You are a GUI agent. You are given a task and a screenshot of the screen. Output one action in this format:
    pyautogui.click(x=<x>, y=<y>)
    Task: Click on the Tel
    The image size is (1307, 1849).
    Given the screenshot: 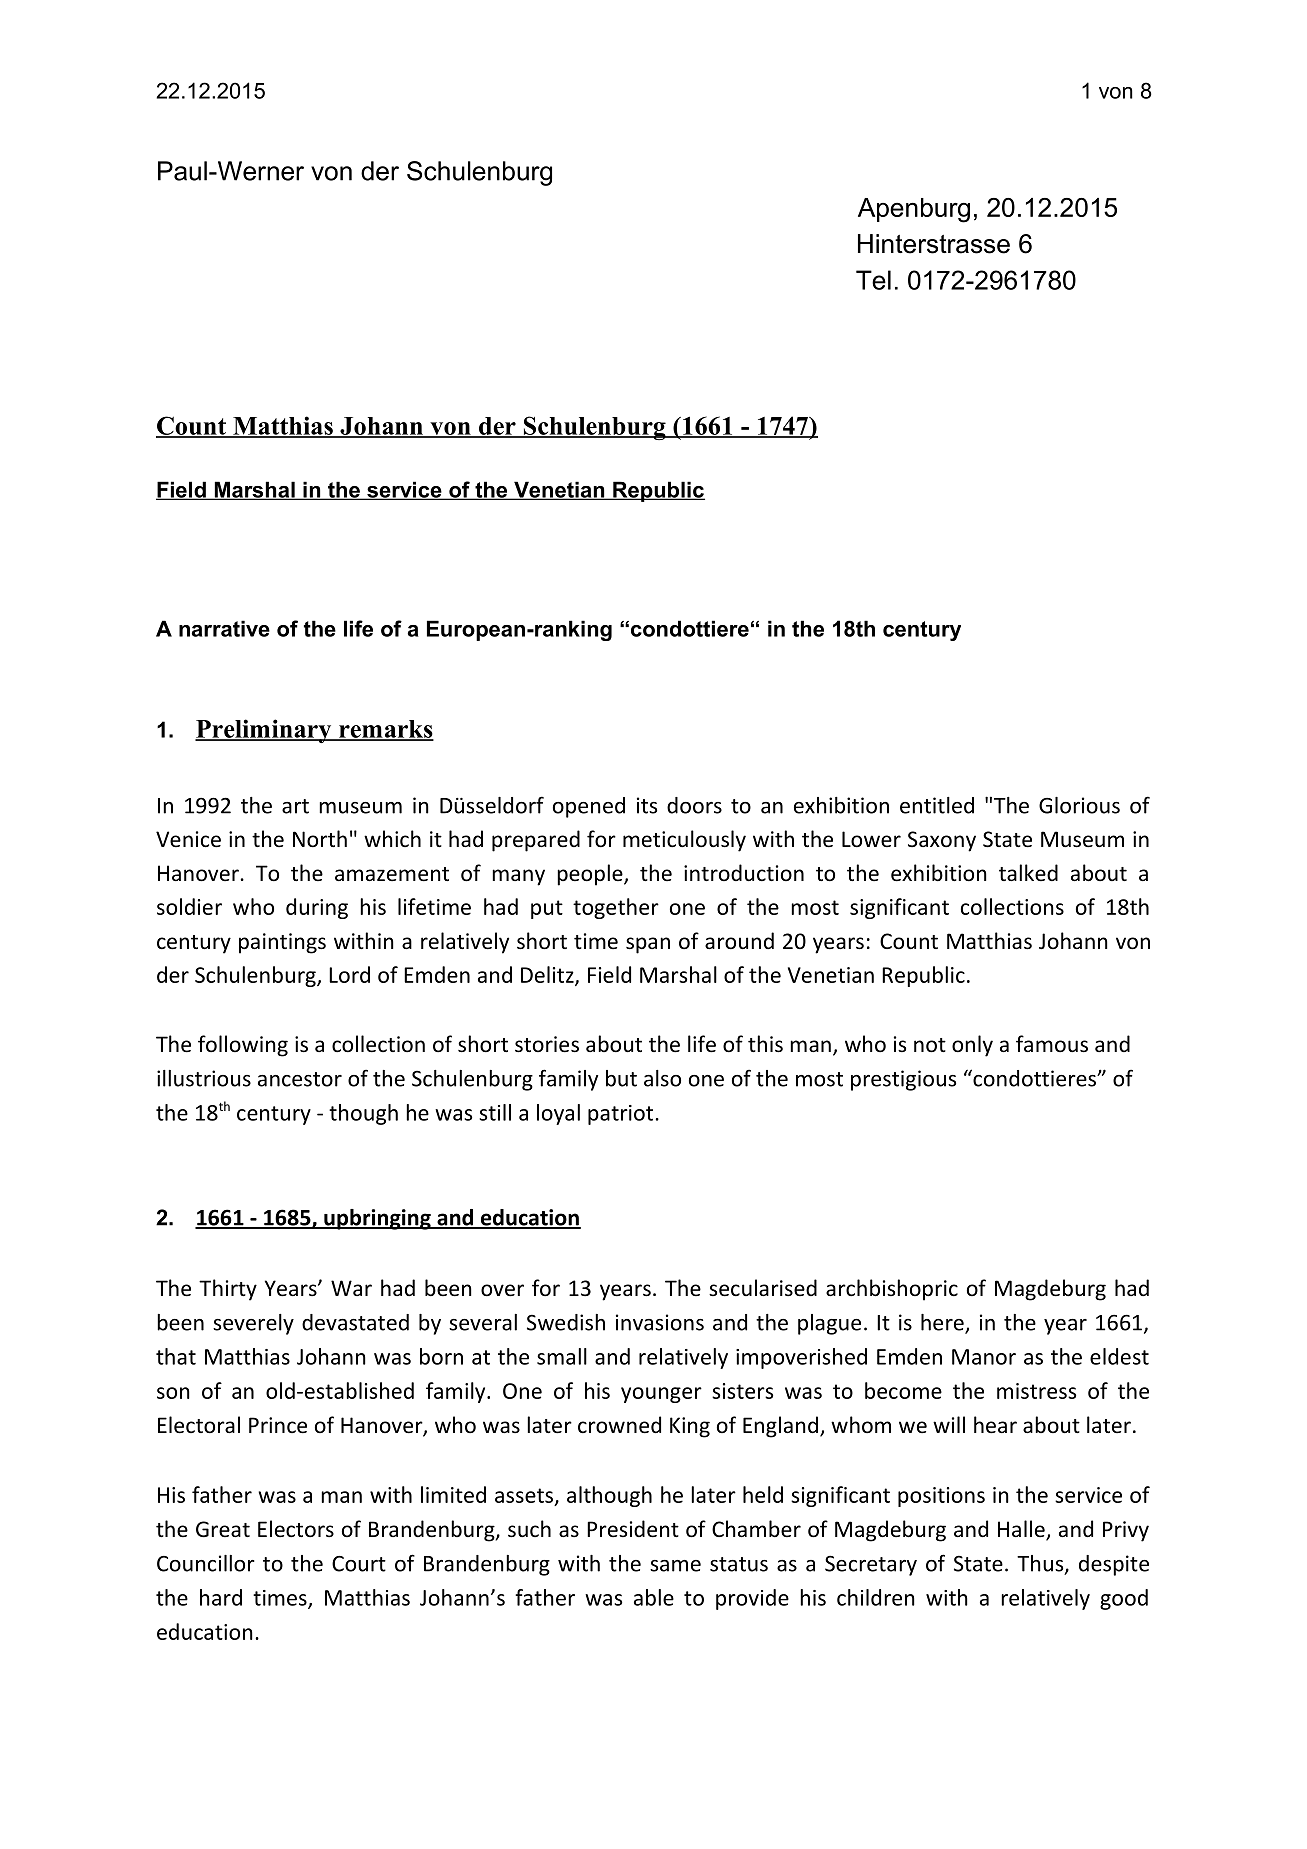 What is the action you would take?
    pyautogui.click(x=873, y=280)
